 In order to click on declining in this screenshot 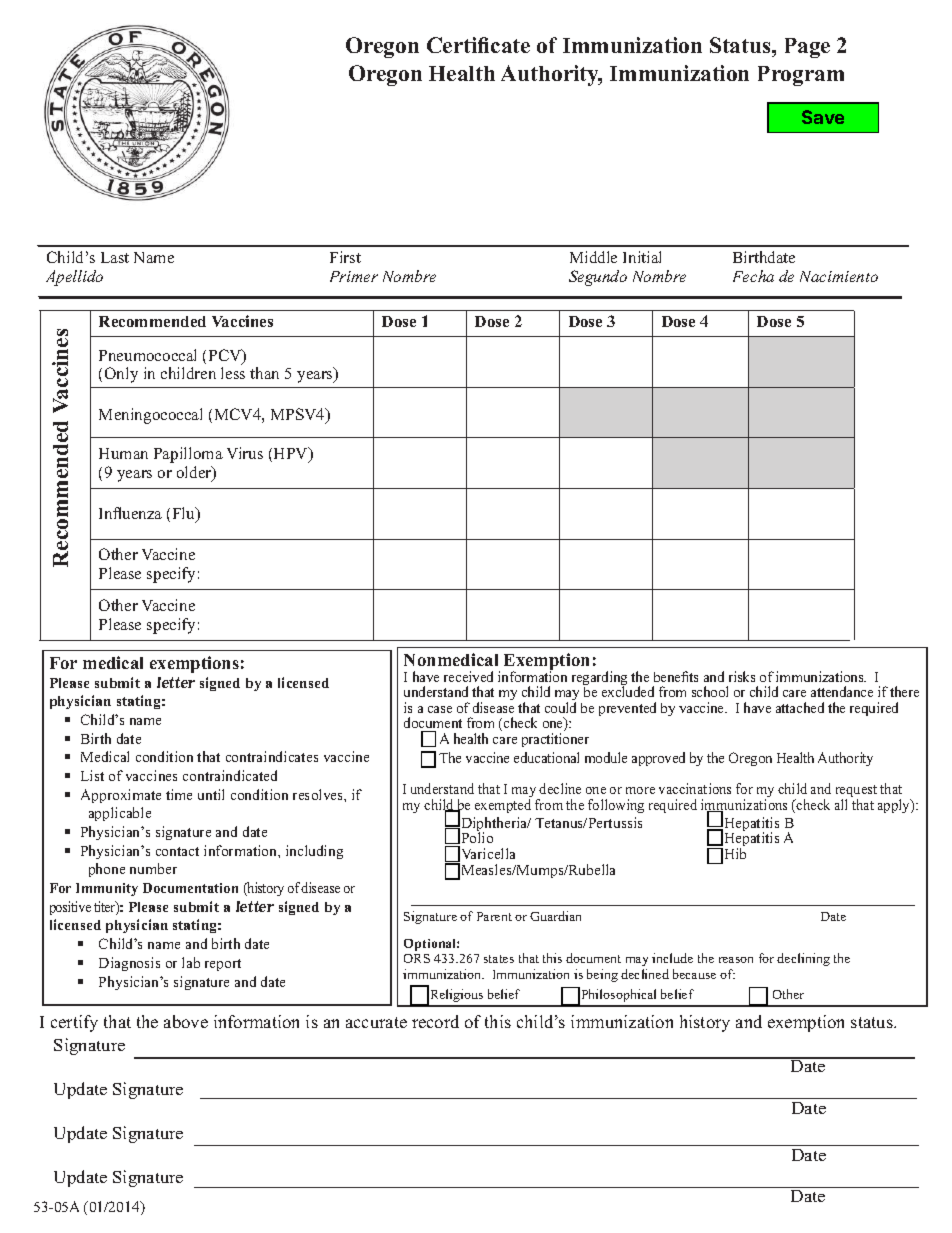, I will do `click(803, 959)`.
